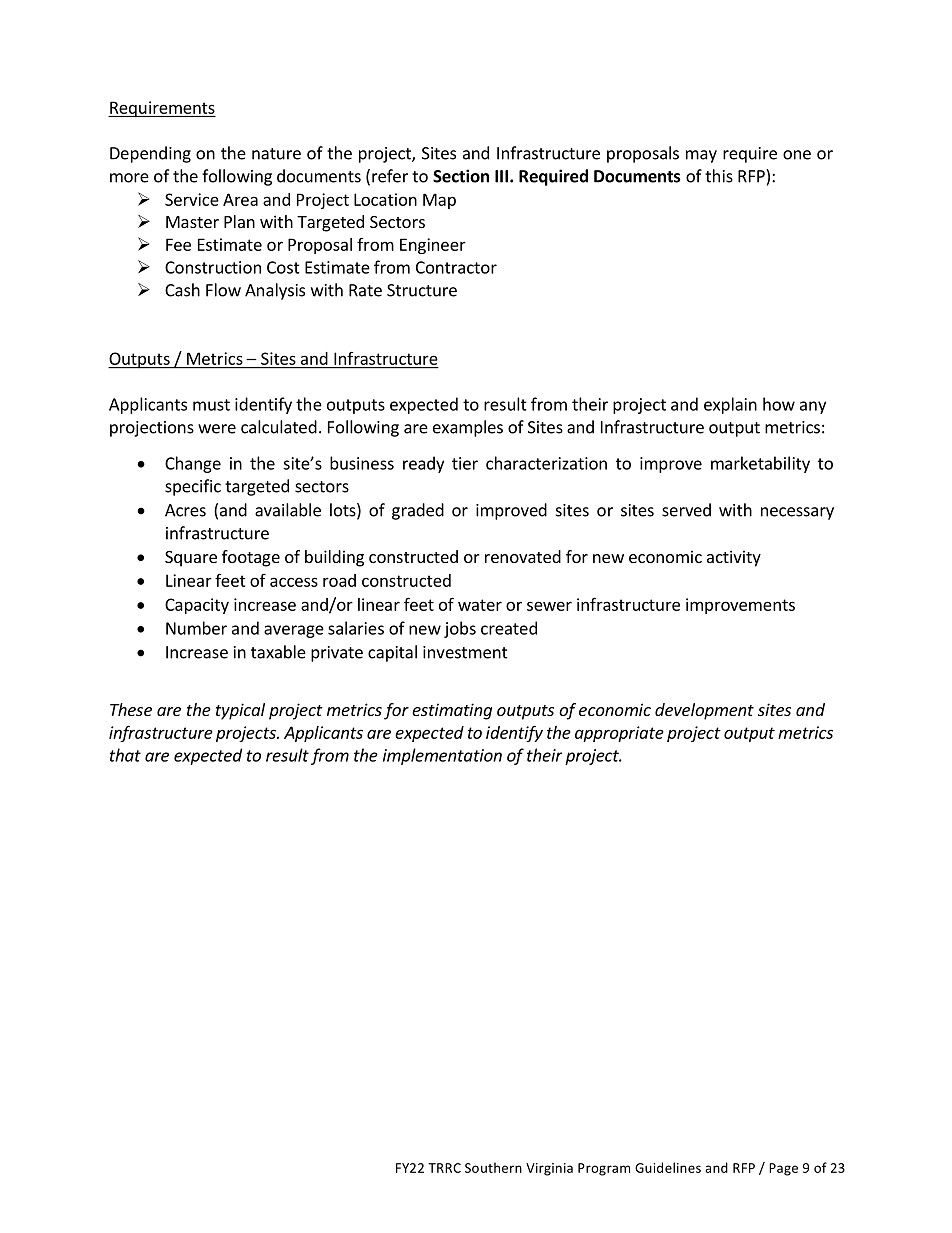 Image resolution: width=952 pixels, height=1233 pixels. I want to click on Section, so click(461, 176).
